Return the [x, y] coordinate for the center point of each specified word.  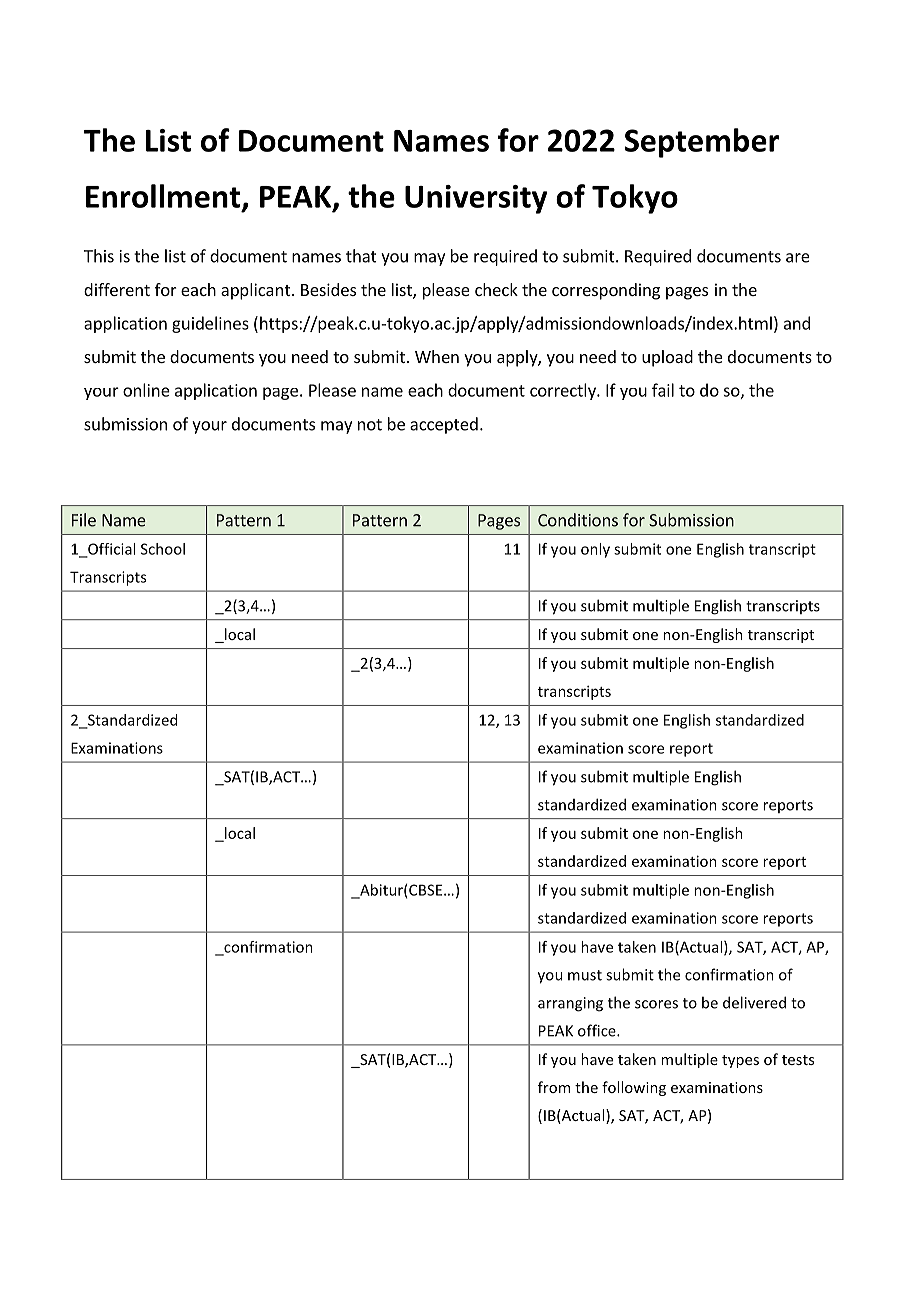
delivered [754, 1002]
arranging [570, 1004]
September [701, 143]
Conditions [578, 520]
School [163, 549]
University [476, 199]
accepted [444, 425]
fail [663, 390]
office [598, 1030]
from [554, 1087]
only [595, 550]
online [146, 390]
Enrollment [164, 197]
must [585, 975]
